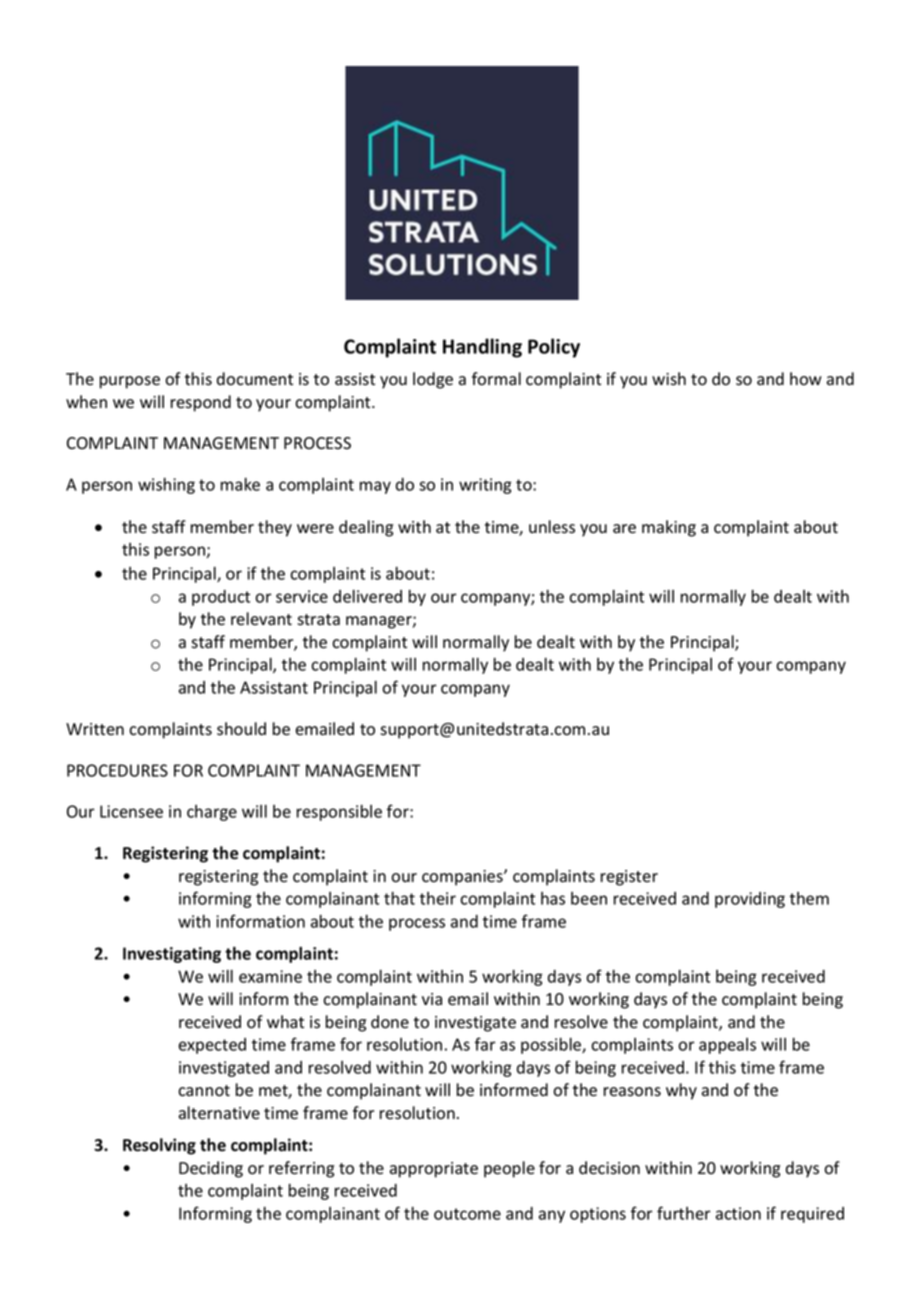  I want to click on PROCEDURES, so click(117, 770).
